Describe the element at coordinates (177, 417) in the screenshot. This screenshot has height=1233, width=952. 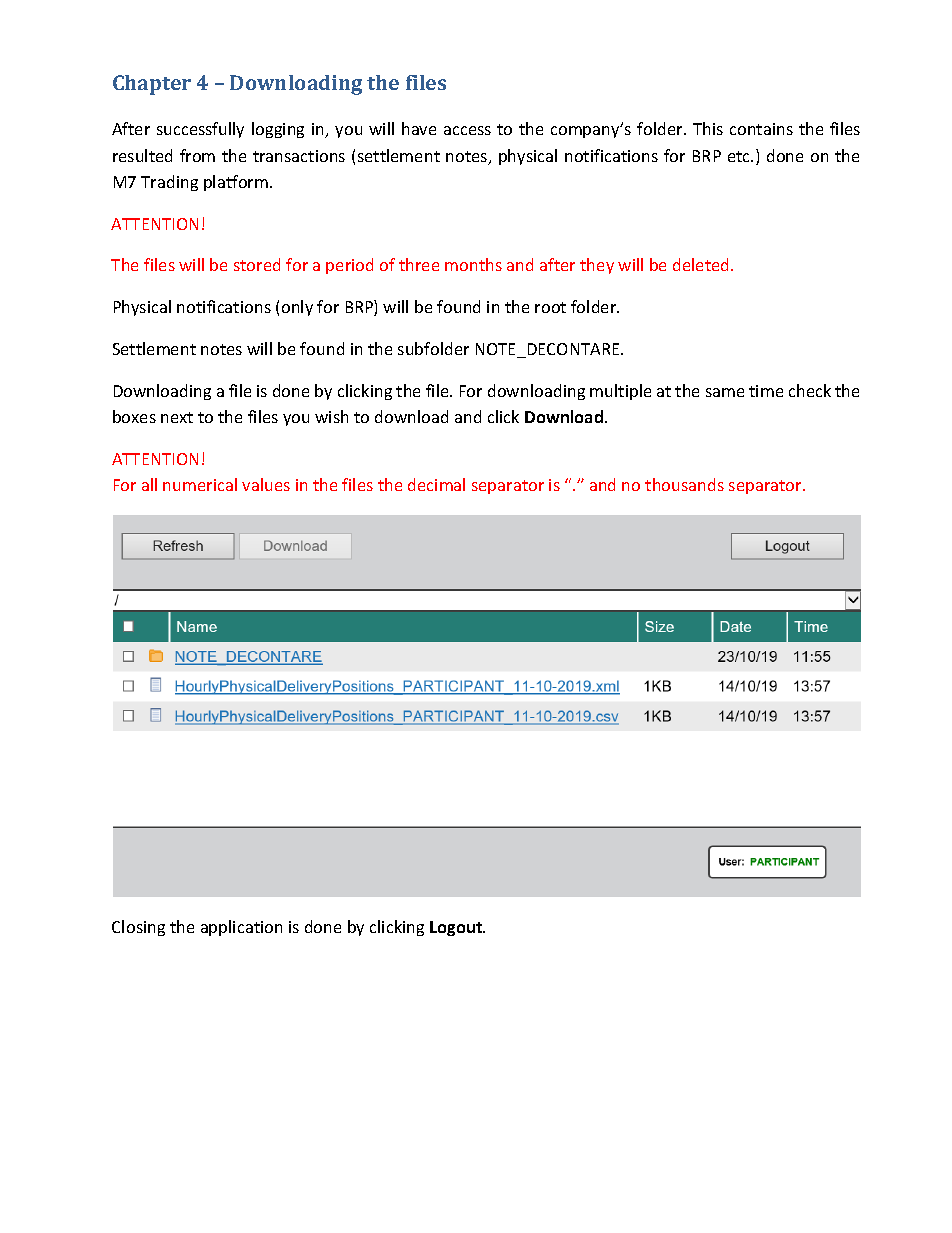
I see `next` at that location.
